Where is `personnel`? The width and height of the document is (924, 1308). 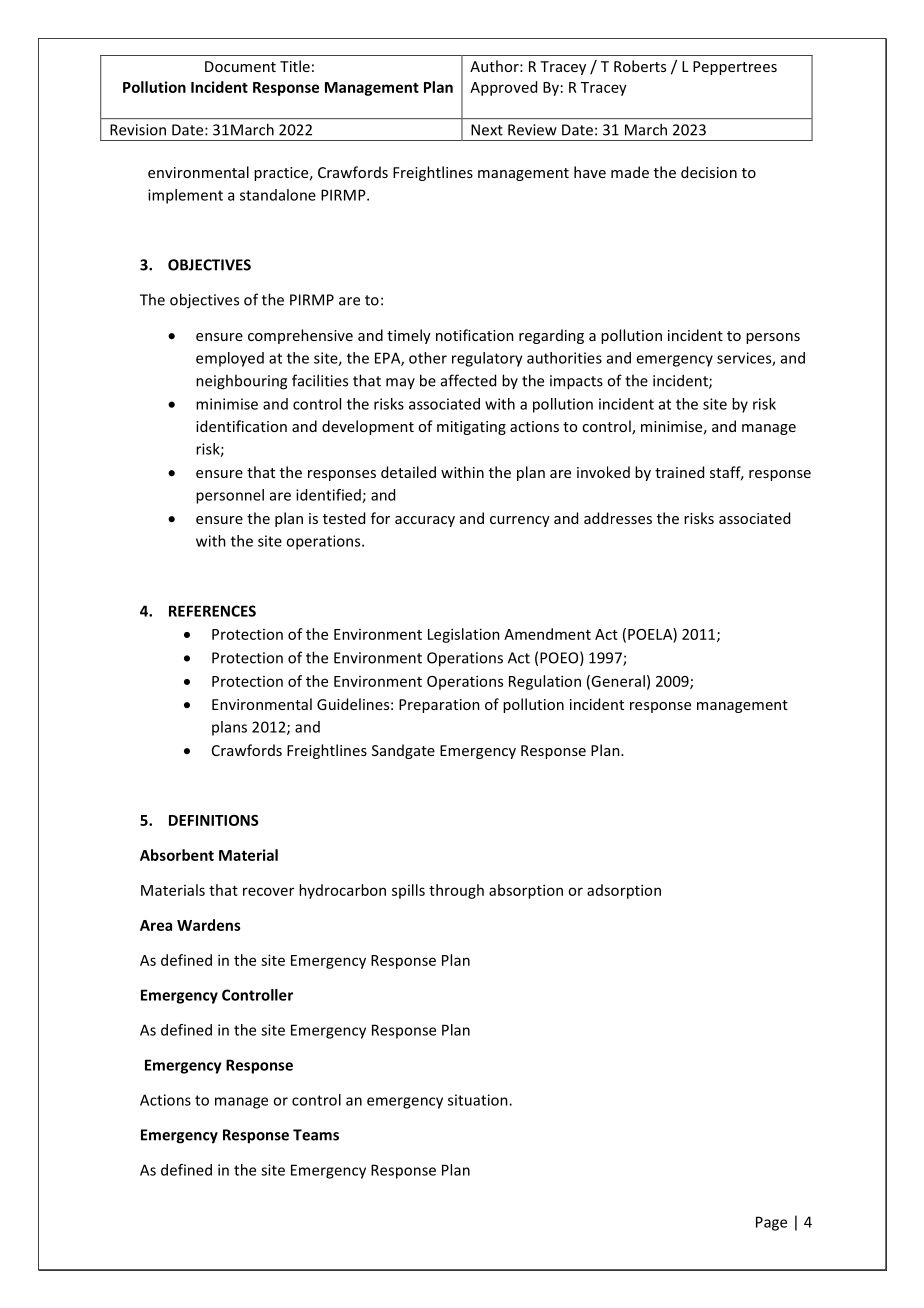 personnel is located at coordinates (230, 496).
